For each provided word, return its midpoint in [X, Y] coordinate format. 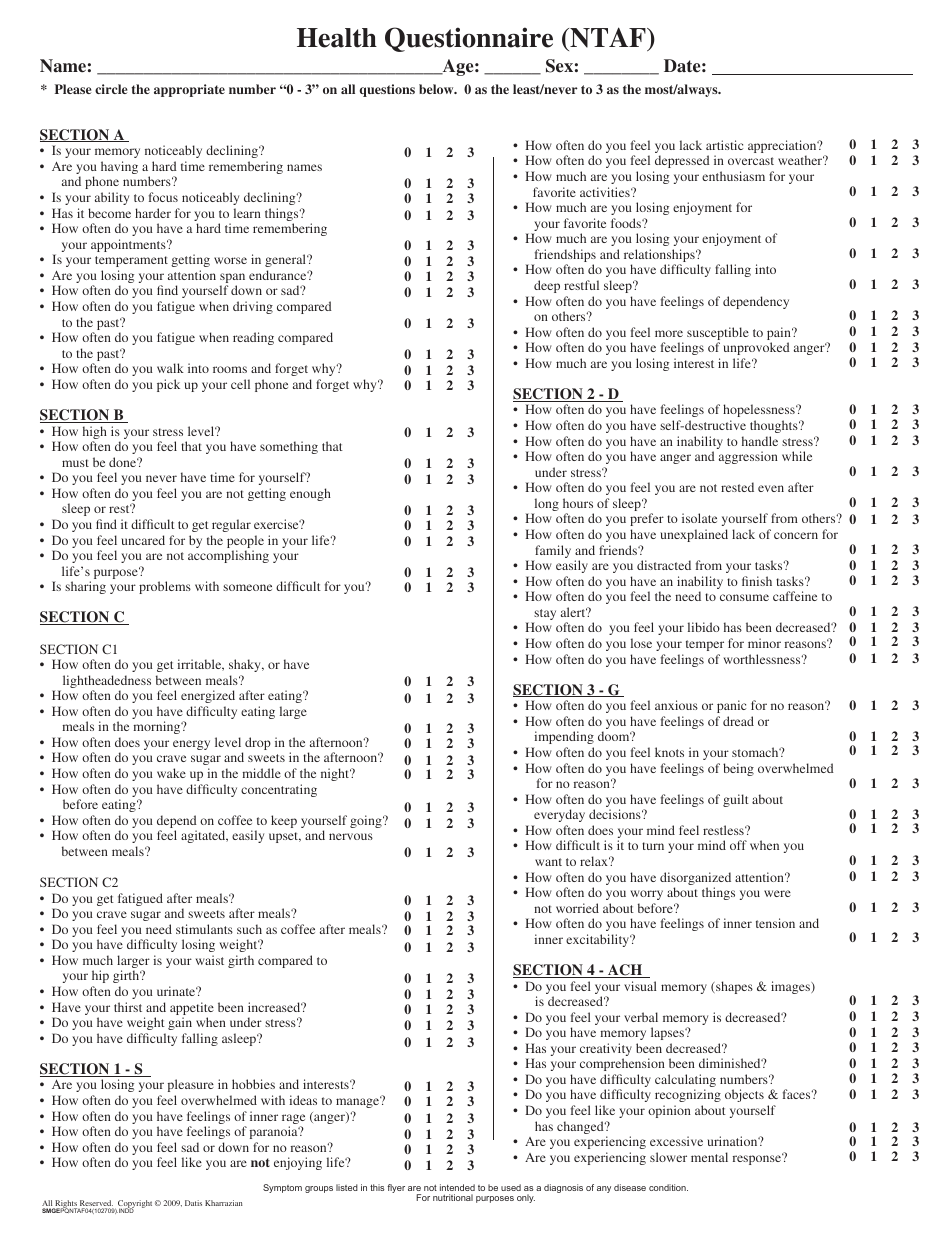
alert [574, 612]
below [437, 89]
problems [165, 587]
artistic [724, 145]
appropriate [189, 90]
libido [704, 627]
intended [457, 1187]
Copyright [134, 1205]
